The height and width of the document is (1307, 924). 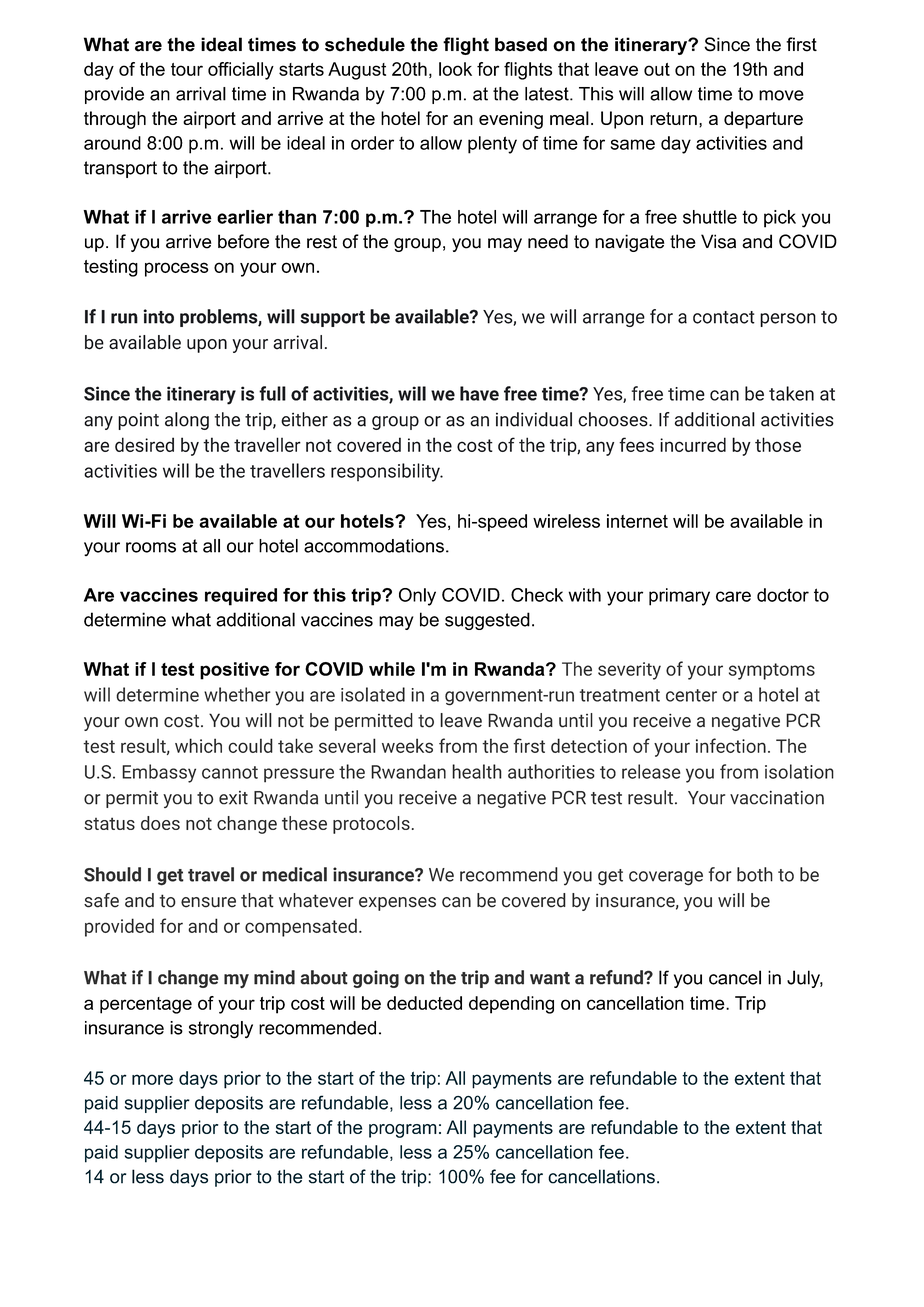 What do you see at coordinates (152, 1079) in the document?
I see `more` at bounding box center [152, 1079].
